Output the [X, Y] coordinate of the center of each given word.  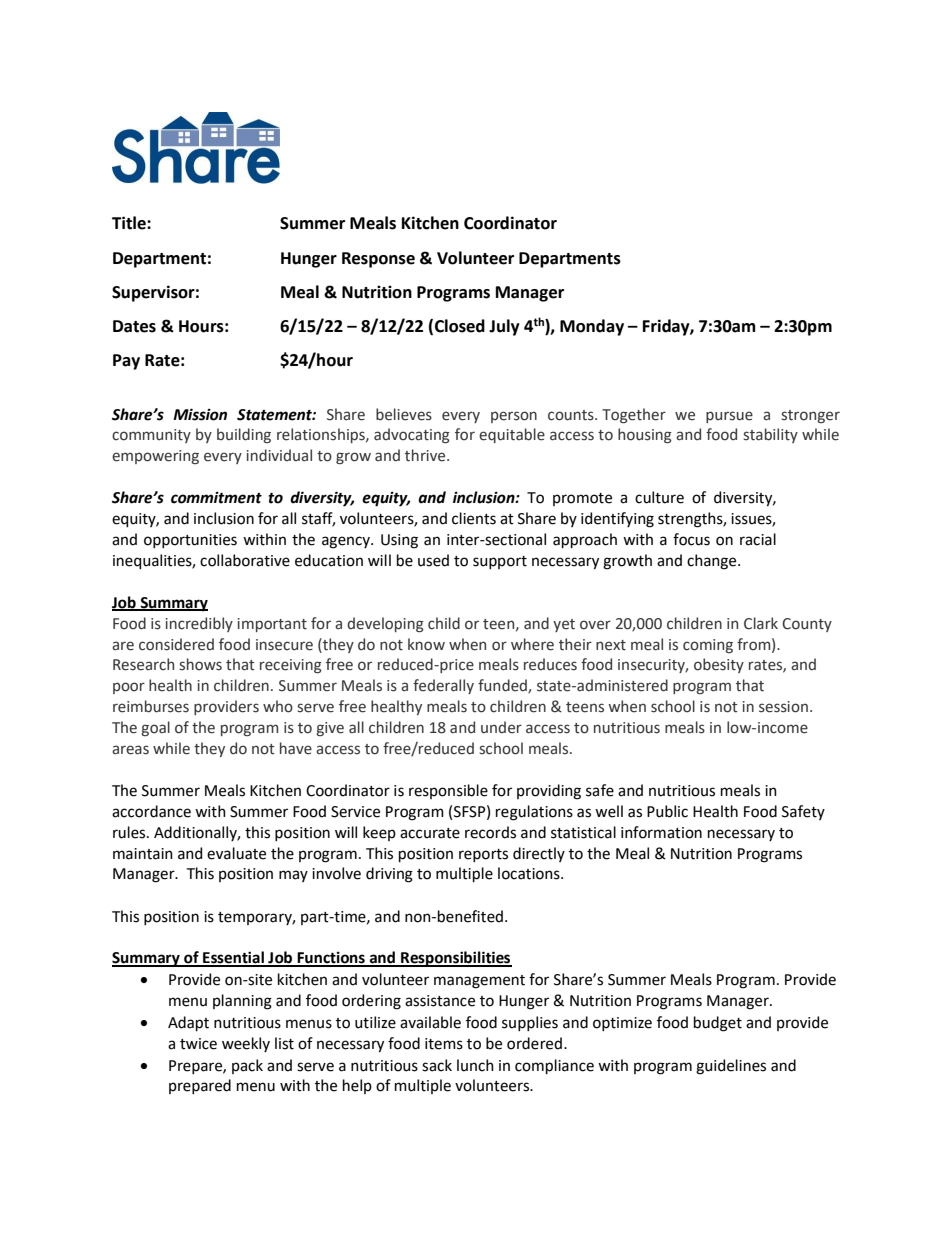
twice [198, 1044]
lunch [475, 1065]
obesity [719, 665]
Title [130, 223]
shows [200, 664]
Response [378, 260]
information [661, 832]
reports [483, 855]
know [426, 644]
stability [770, 435]
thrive [426, 455]
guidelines [731, 1067]
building [244, 435]
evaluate [236, 853]
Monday [592, 327]
